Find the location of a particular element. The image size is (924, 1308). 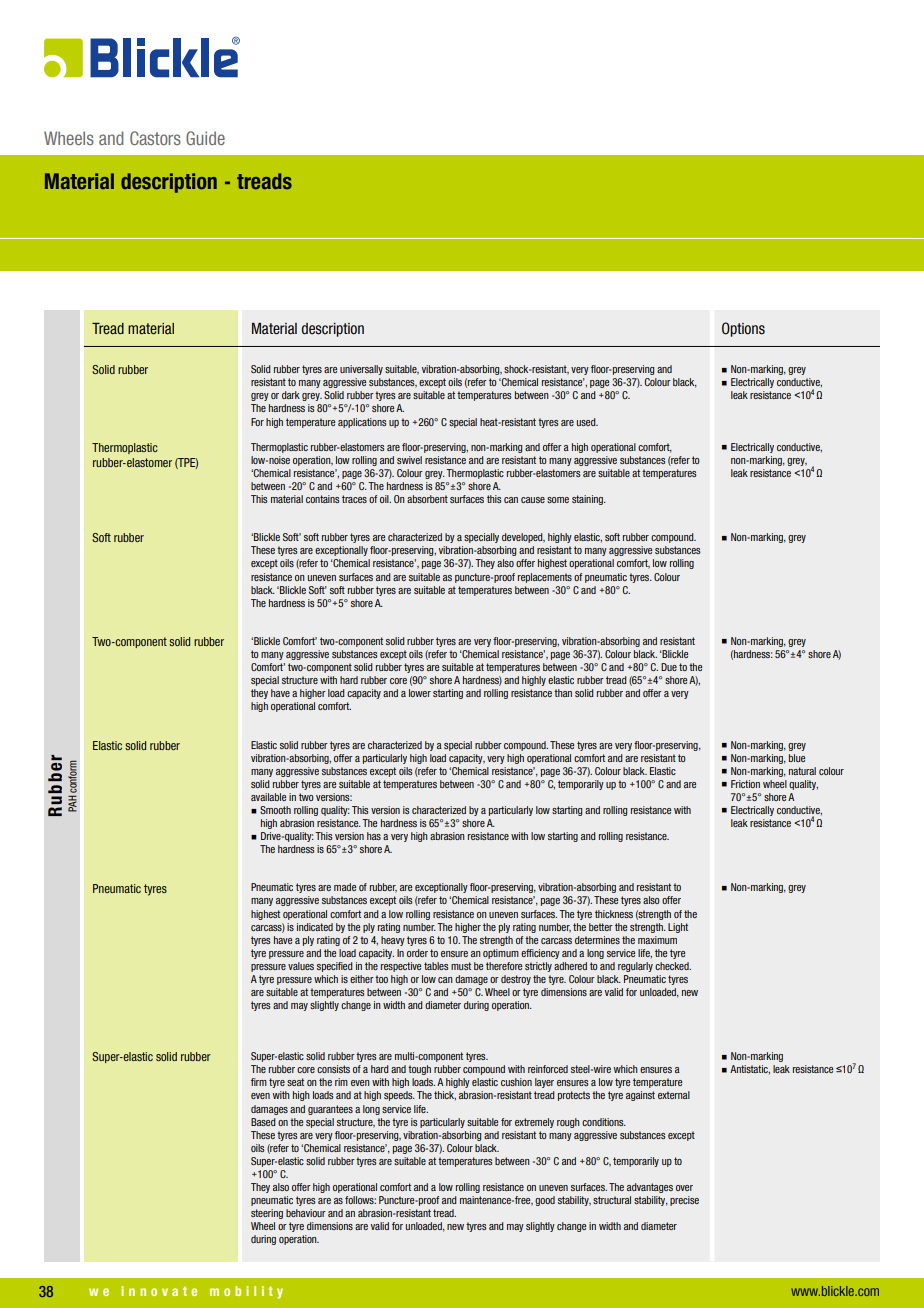

Guide is located at coordinates (205, 138).
